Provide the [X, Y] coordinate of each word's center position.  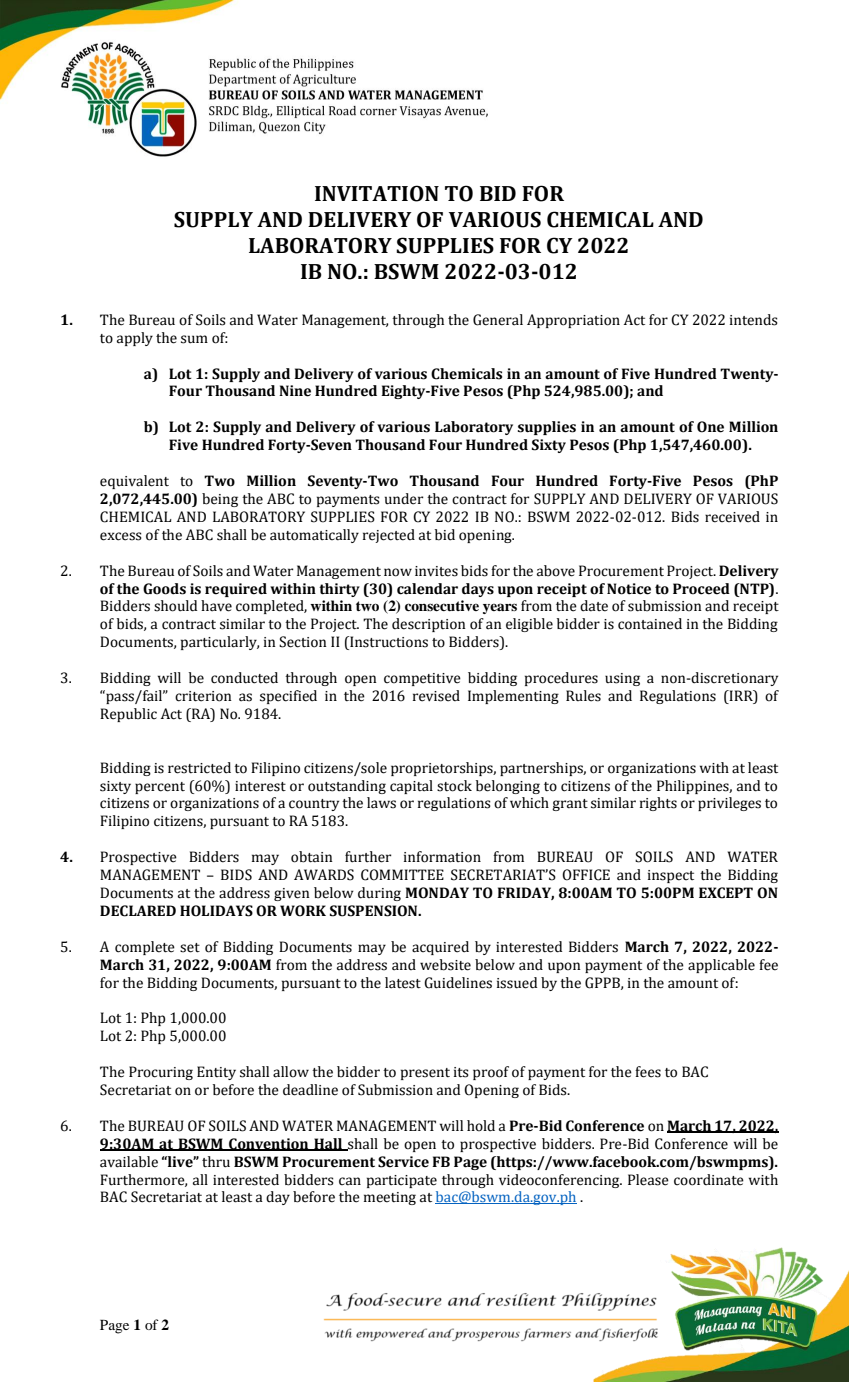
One [710, 427]
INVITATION [377, 193]
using [622, 679]
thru [216, 1162]
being [220, 500]
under [404, 499]
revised [436, 696]
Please [648, 1180]
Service [403, 1162]
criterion [203, 696]
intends [754, 320]
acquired [440, 948]
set [190, 948]
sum [194, 339]
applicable [721, 966]
